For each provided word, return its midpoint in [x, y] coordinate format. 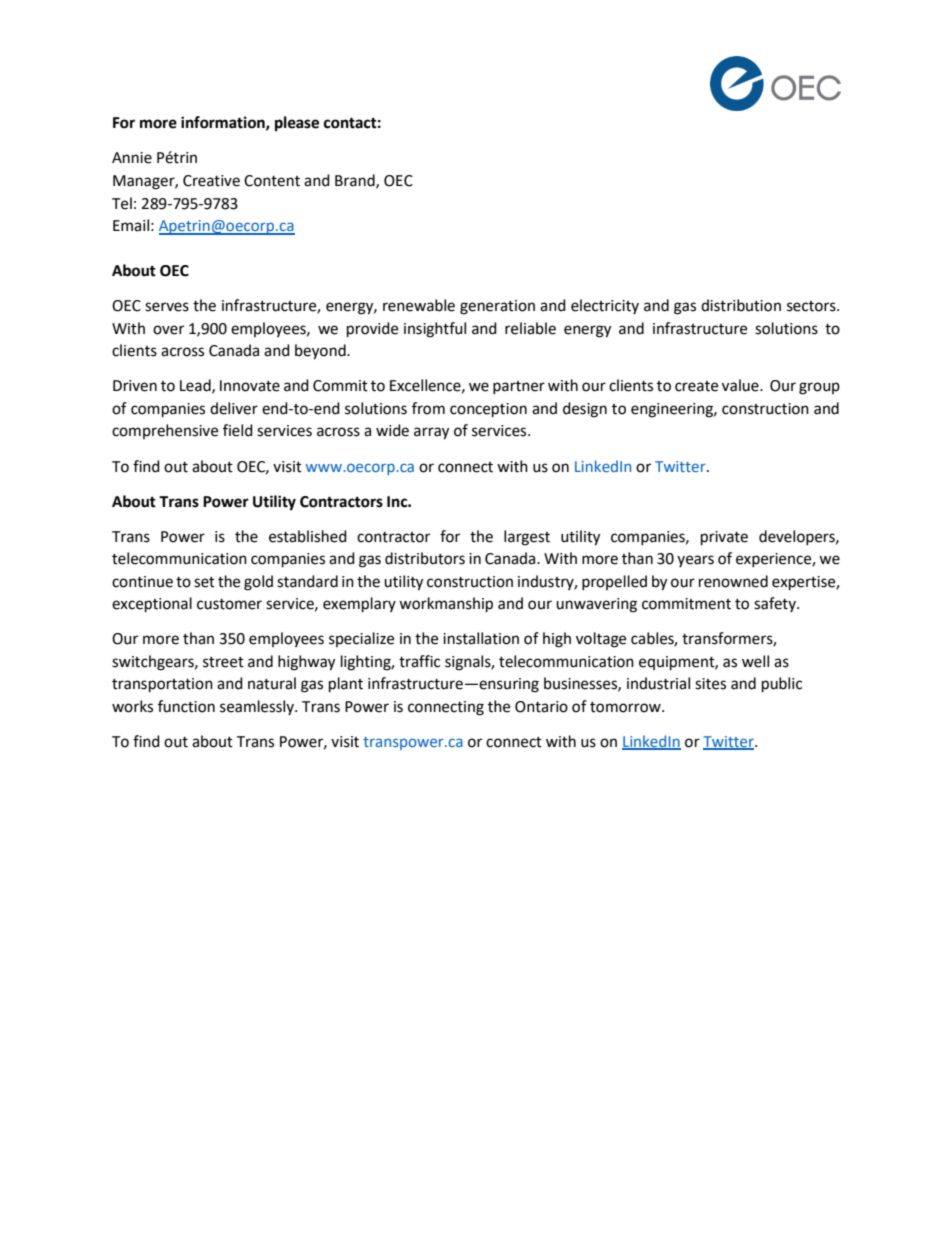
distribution [741, 305]
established [308, 536]
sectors [812, 306]
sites [710, 684]
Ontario [541, 707]
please [297, 124]
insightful [435, 330]
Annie [132, 158]
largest [527, 538]
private [724, 538]
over [168, 330]
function [186, 706]
